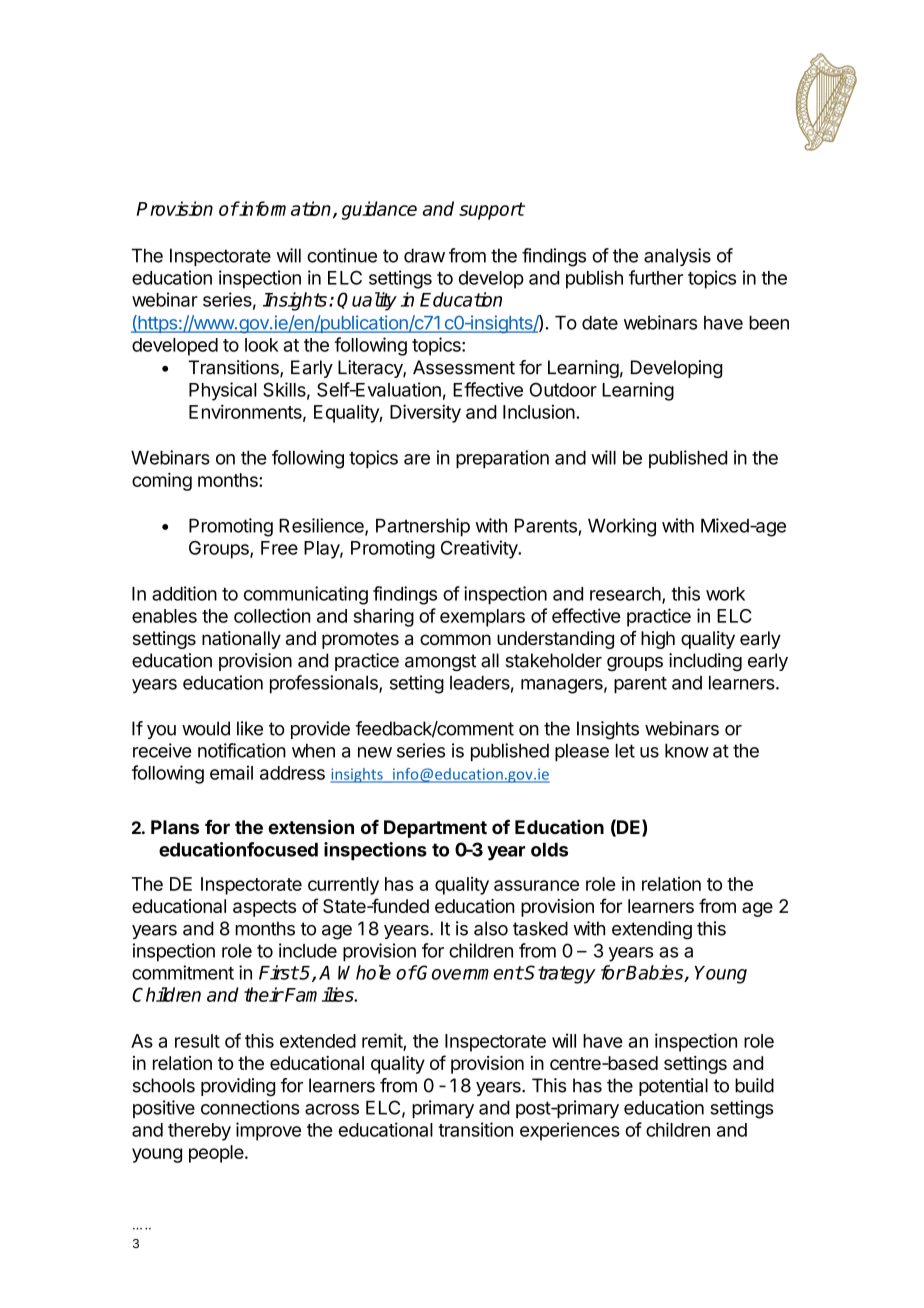  What do you see at coordinates (424, 255) in the image?
I see `draw` at bounding box center [424, 255].
